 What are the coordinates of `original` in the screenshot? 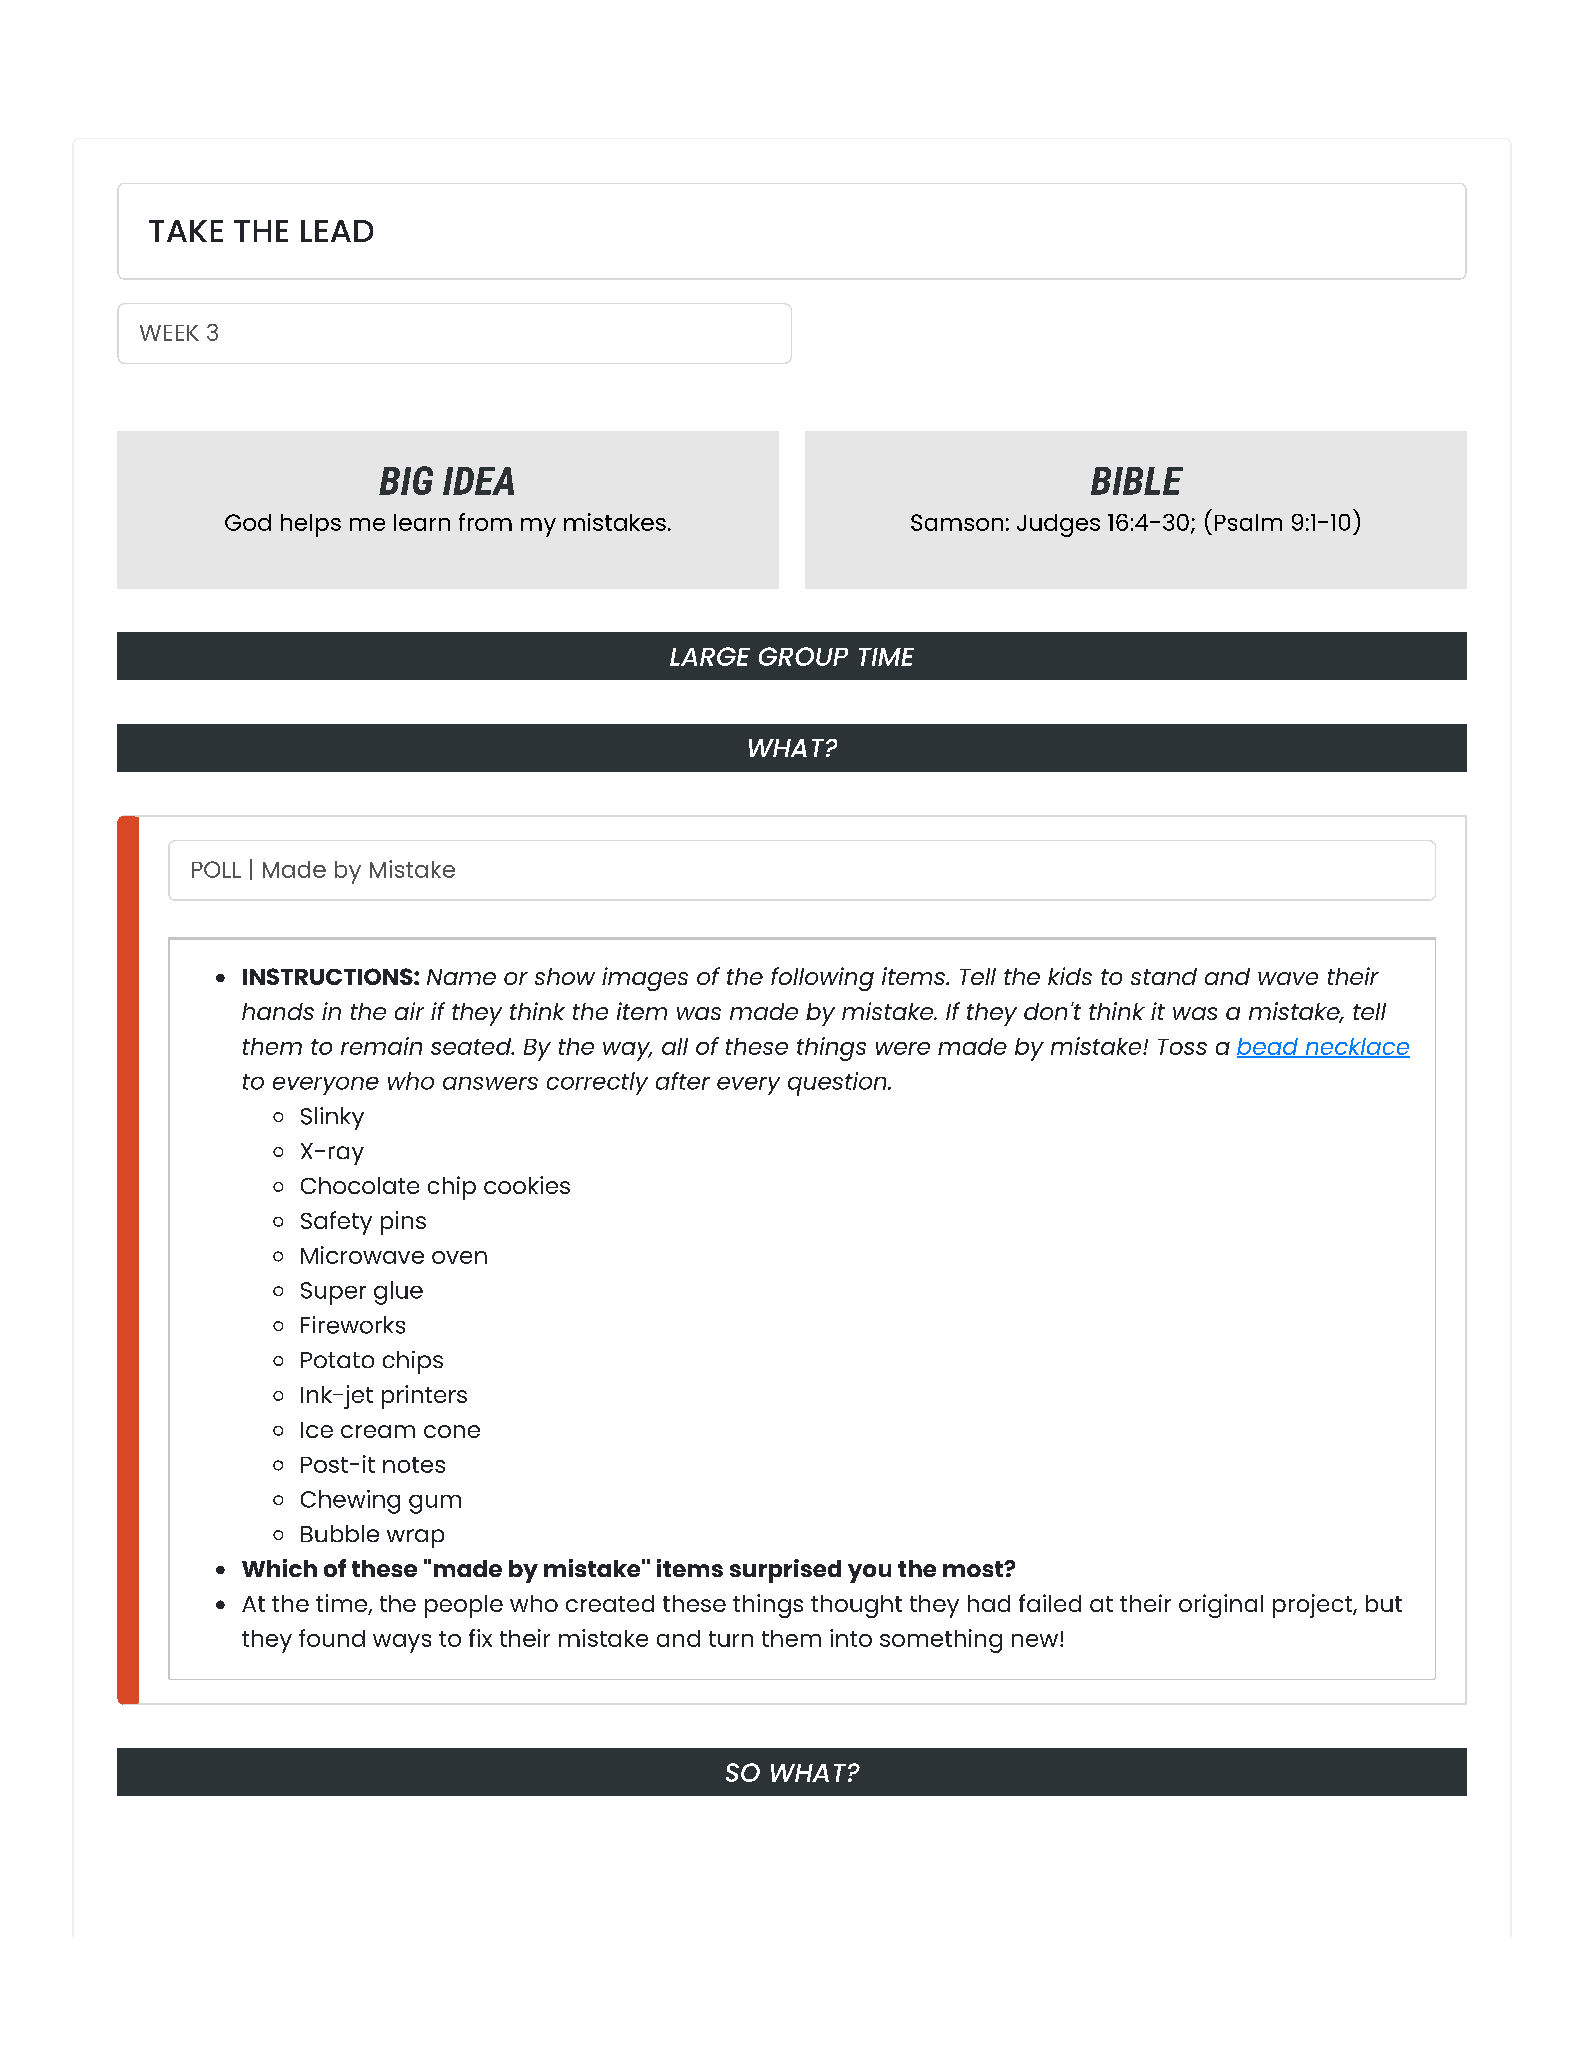 It's located at (1221, 1606).
